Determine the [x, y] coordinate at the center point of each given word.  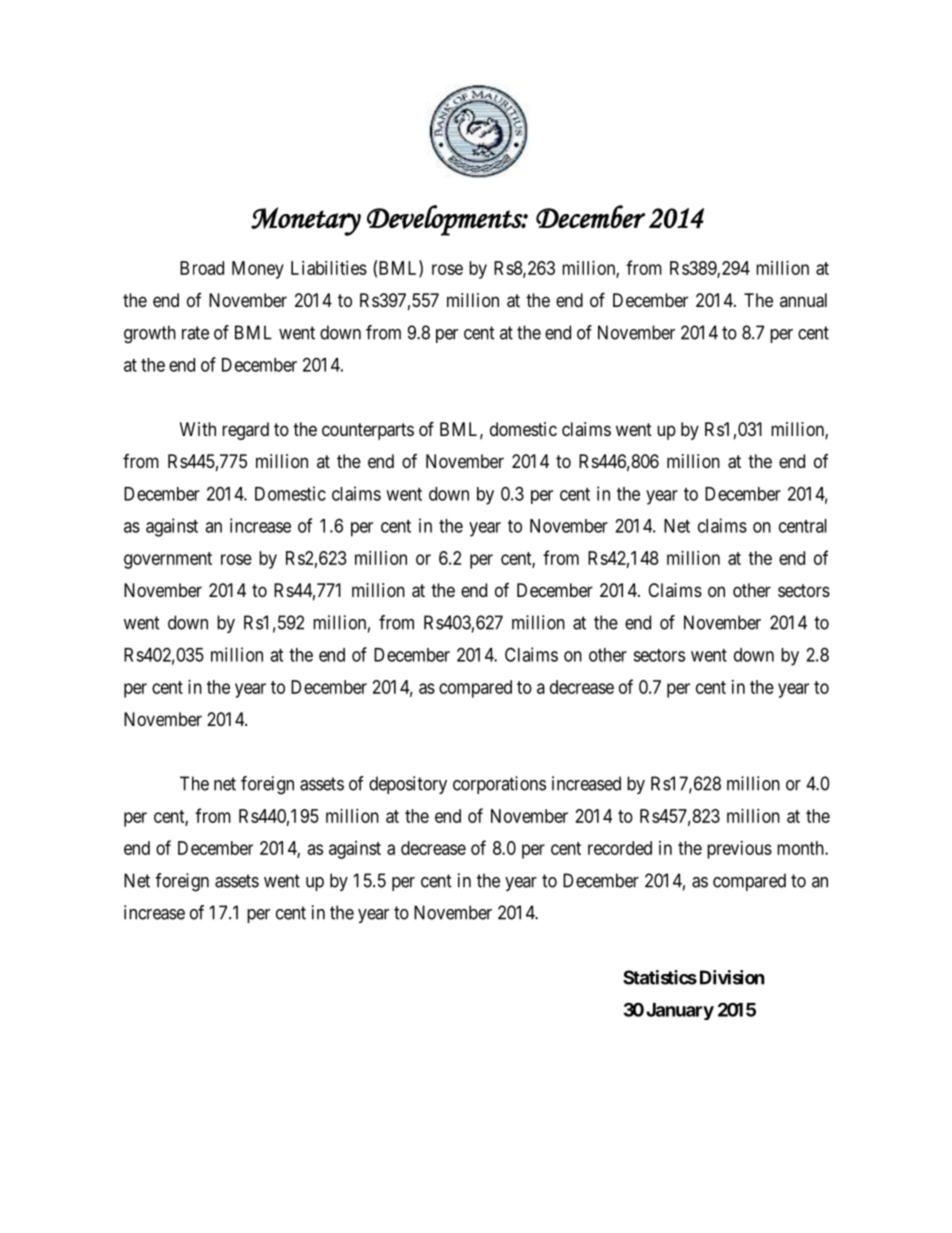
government [168, 560]
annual [803, 300]
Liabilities [329, 268]
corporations [499, 785]
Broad [202, 268]
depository [408, 785]
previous [739, 850]
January [680, 1011]
